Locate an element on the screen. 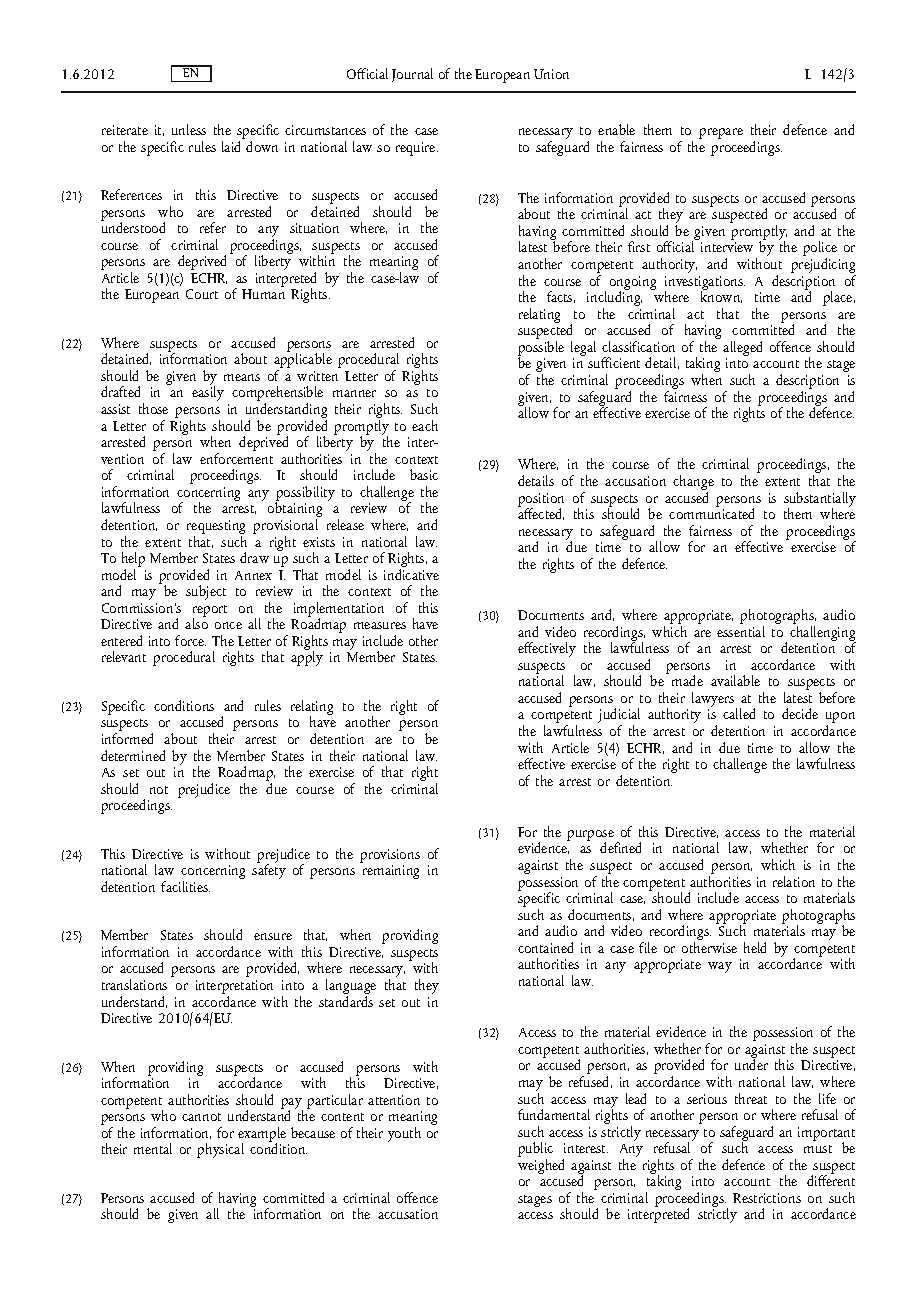  Court is located at coordinates (202, 294).
